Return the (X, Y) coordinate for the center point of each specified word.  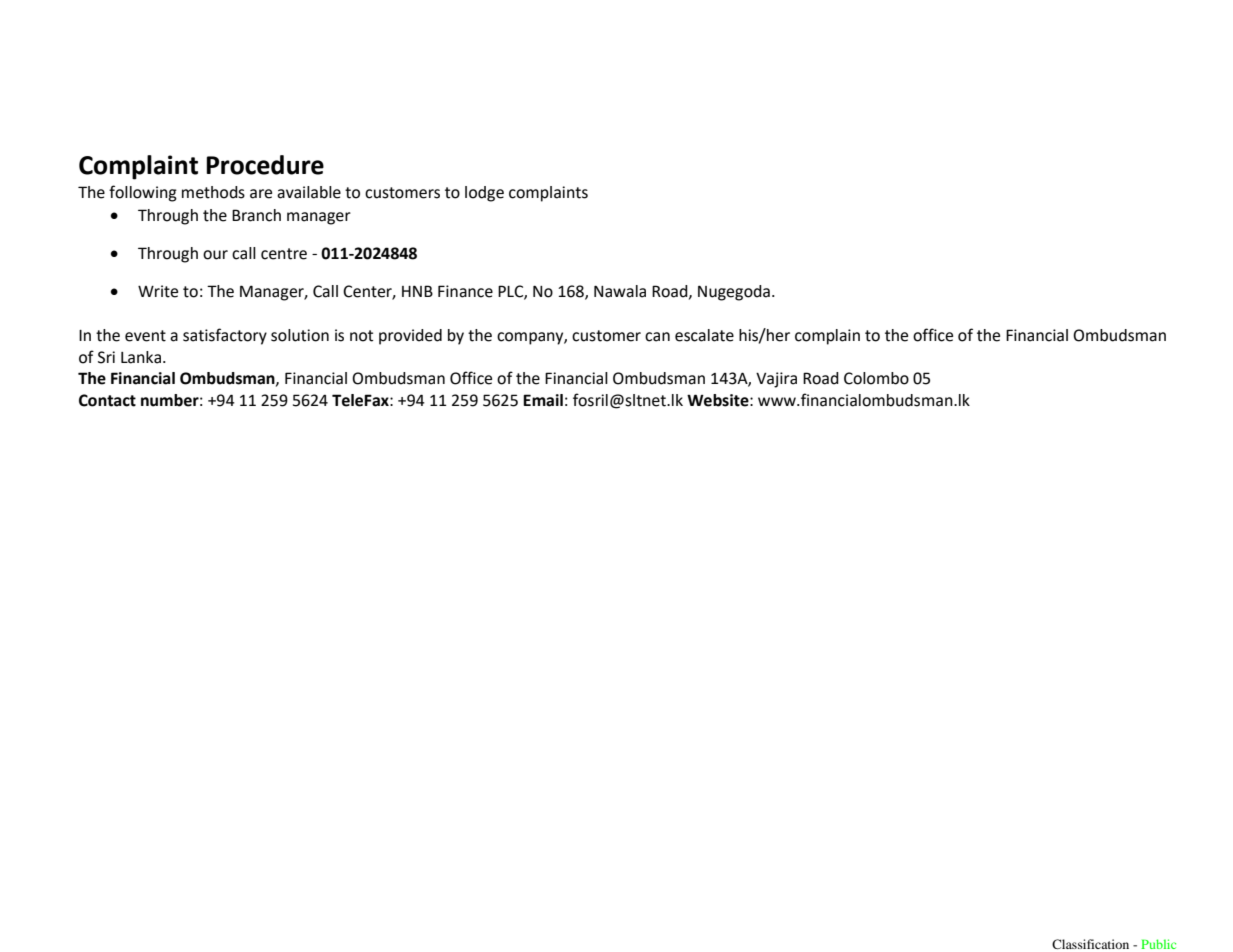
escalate (704, 335)
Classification (1090, 944)
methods (213, 192)
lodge (484, 194)
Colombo (876, 378)
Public (1158, 944)
